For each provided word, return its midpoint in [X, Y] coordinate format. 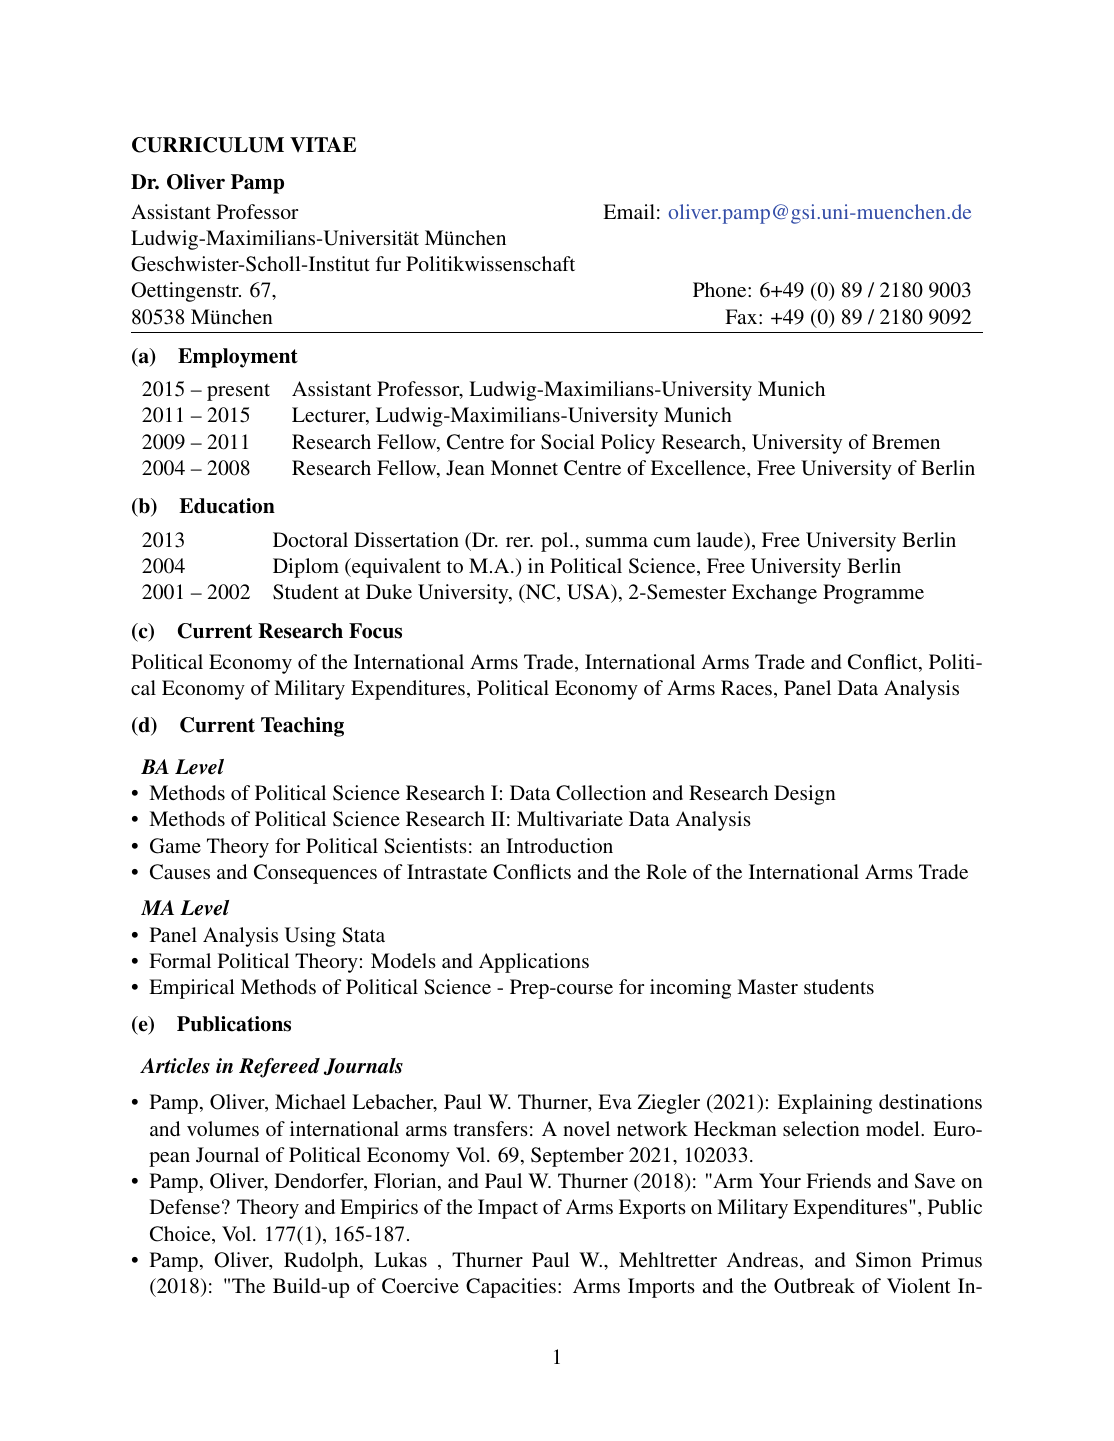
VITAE [323, 144]
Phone [721, 289]
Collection [601, 793]
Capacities [511, 1288]
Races [748, 689]
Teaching [302, 727]
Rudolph [322, 1262]
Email [629, 211]
